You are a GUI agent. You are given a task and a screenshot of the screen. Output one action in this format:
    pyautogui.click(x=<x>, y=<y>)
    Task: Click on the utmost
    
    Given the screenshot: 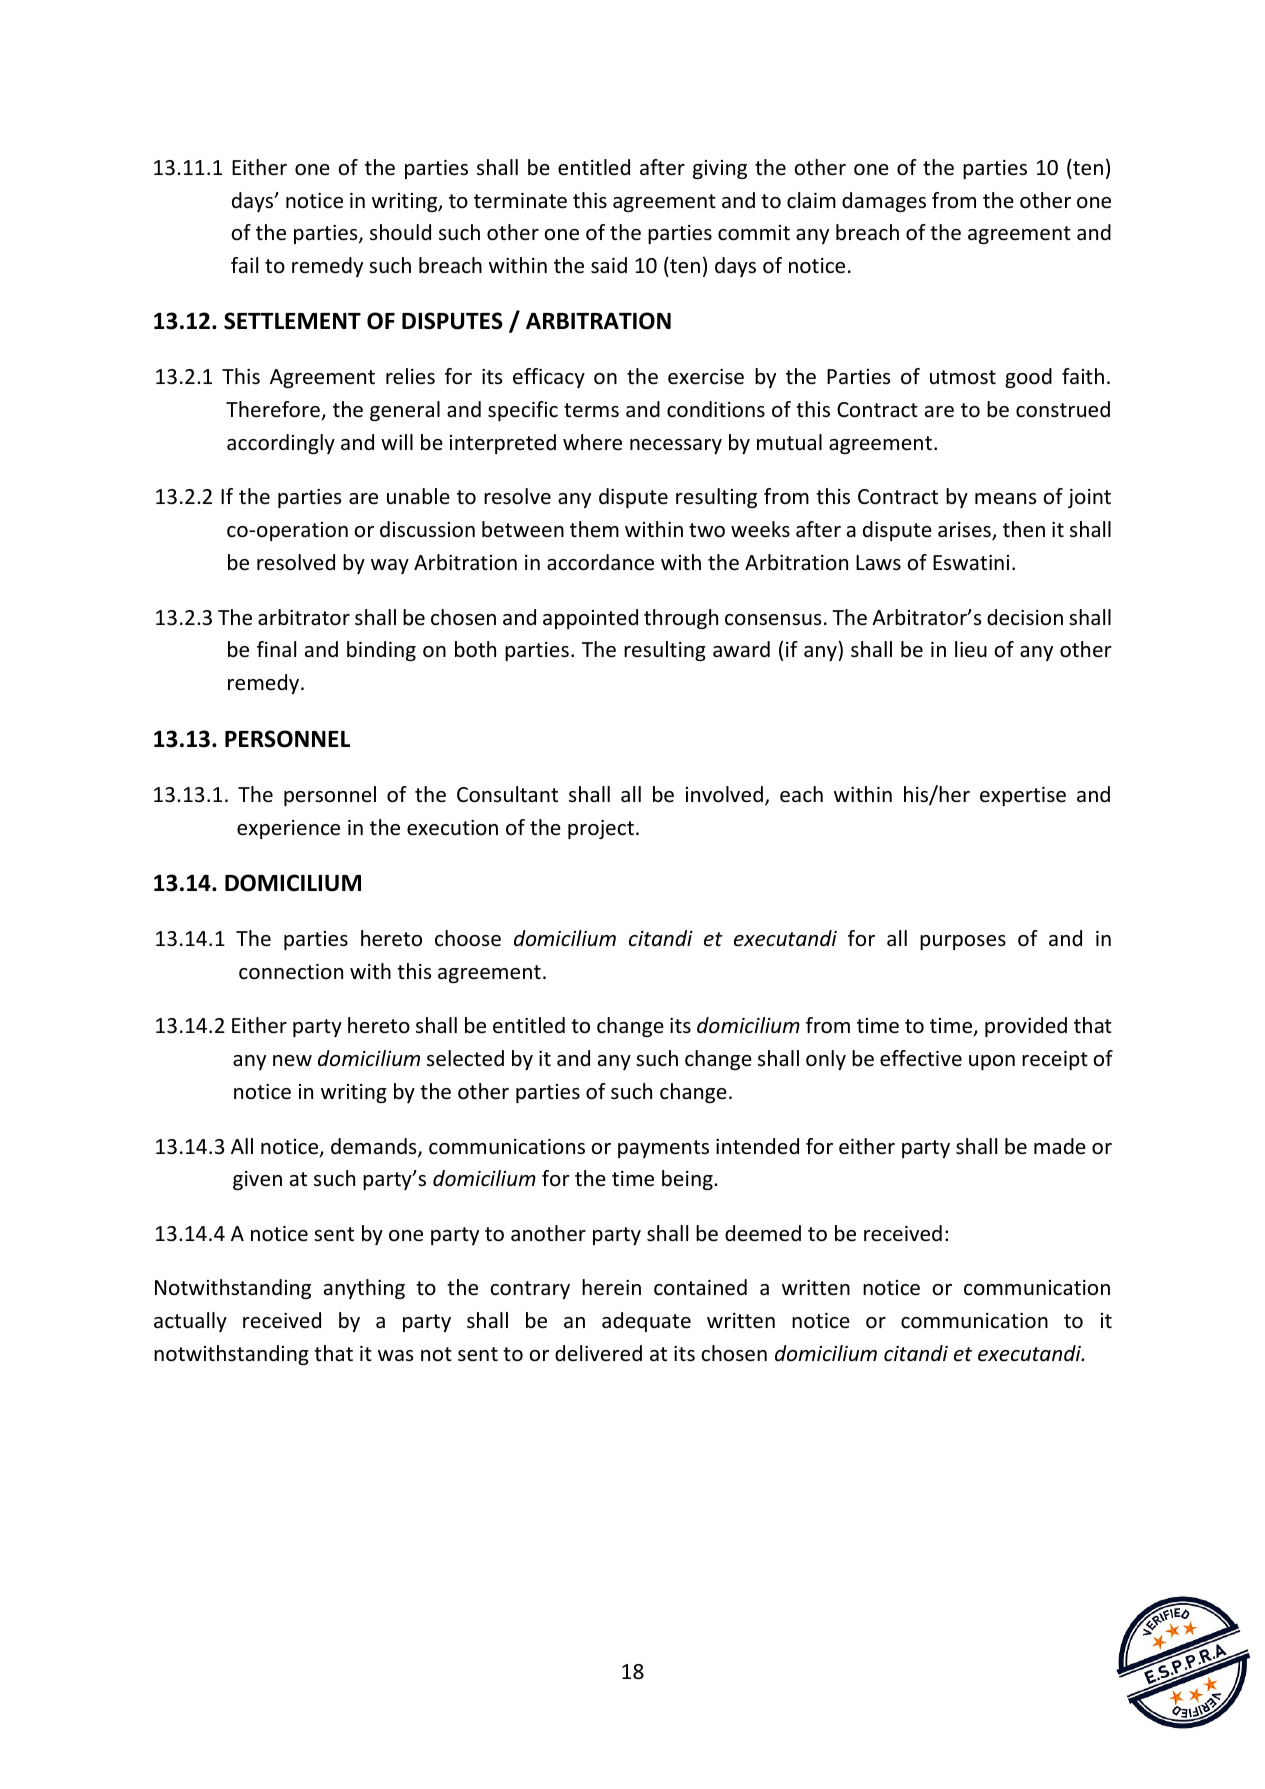 What is the action you would take?
    pyautogui.click(x=963, y=377)
